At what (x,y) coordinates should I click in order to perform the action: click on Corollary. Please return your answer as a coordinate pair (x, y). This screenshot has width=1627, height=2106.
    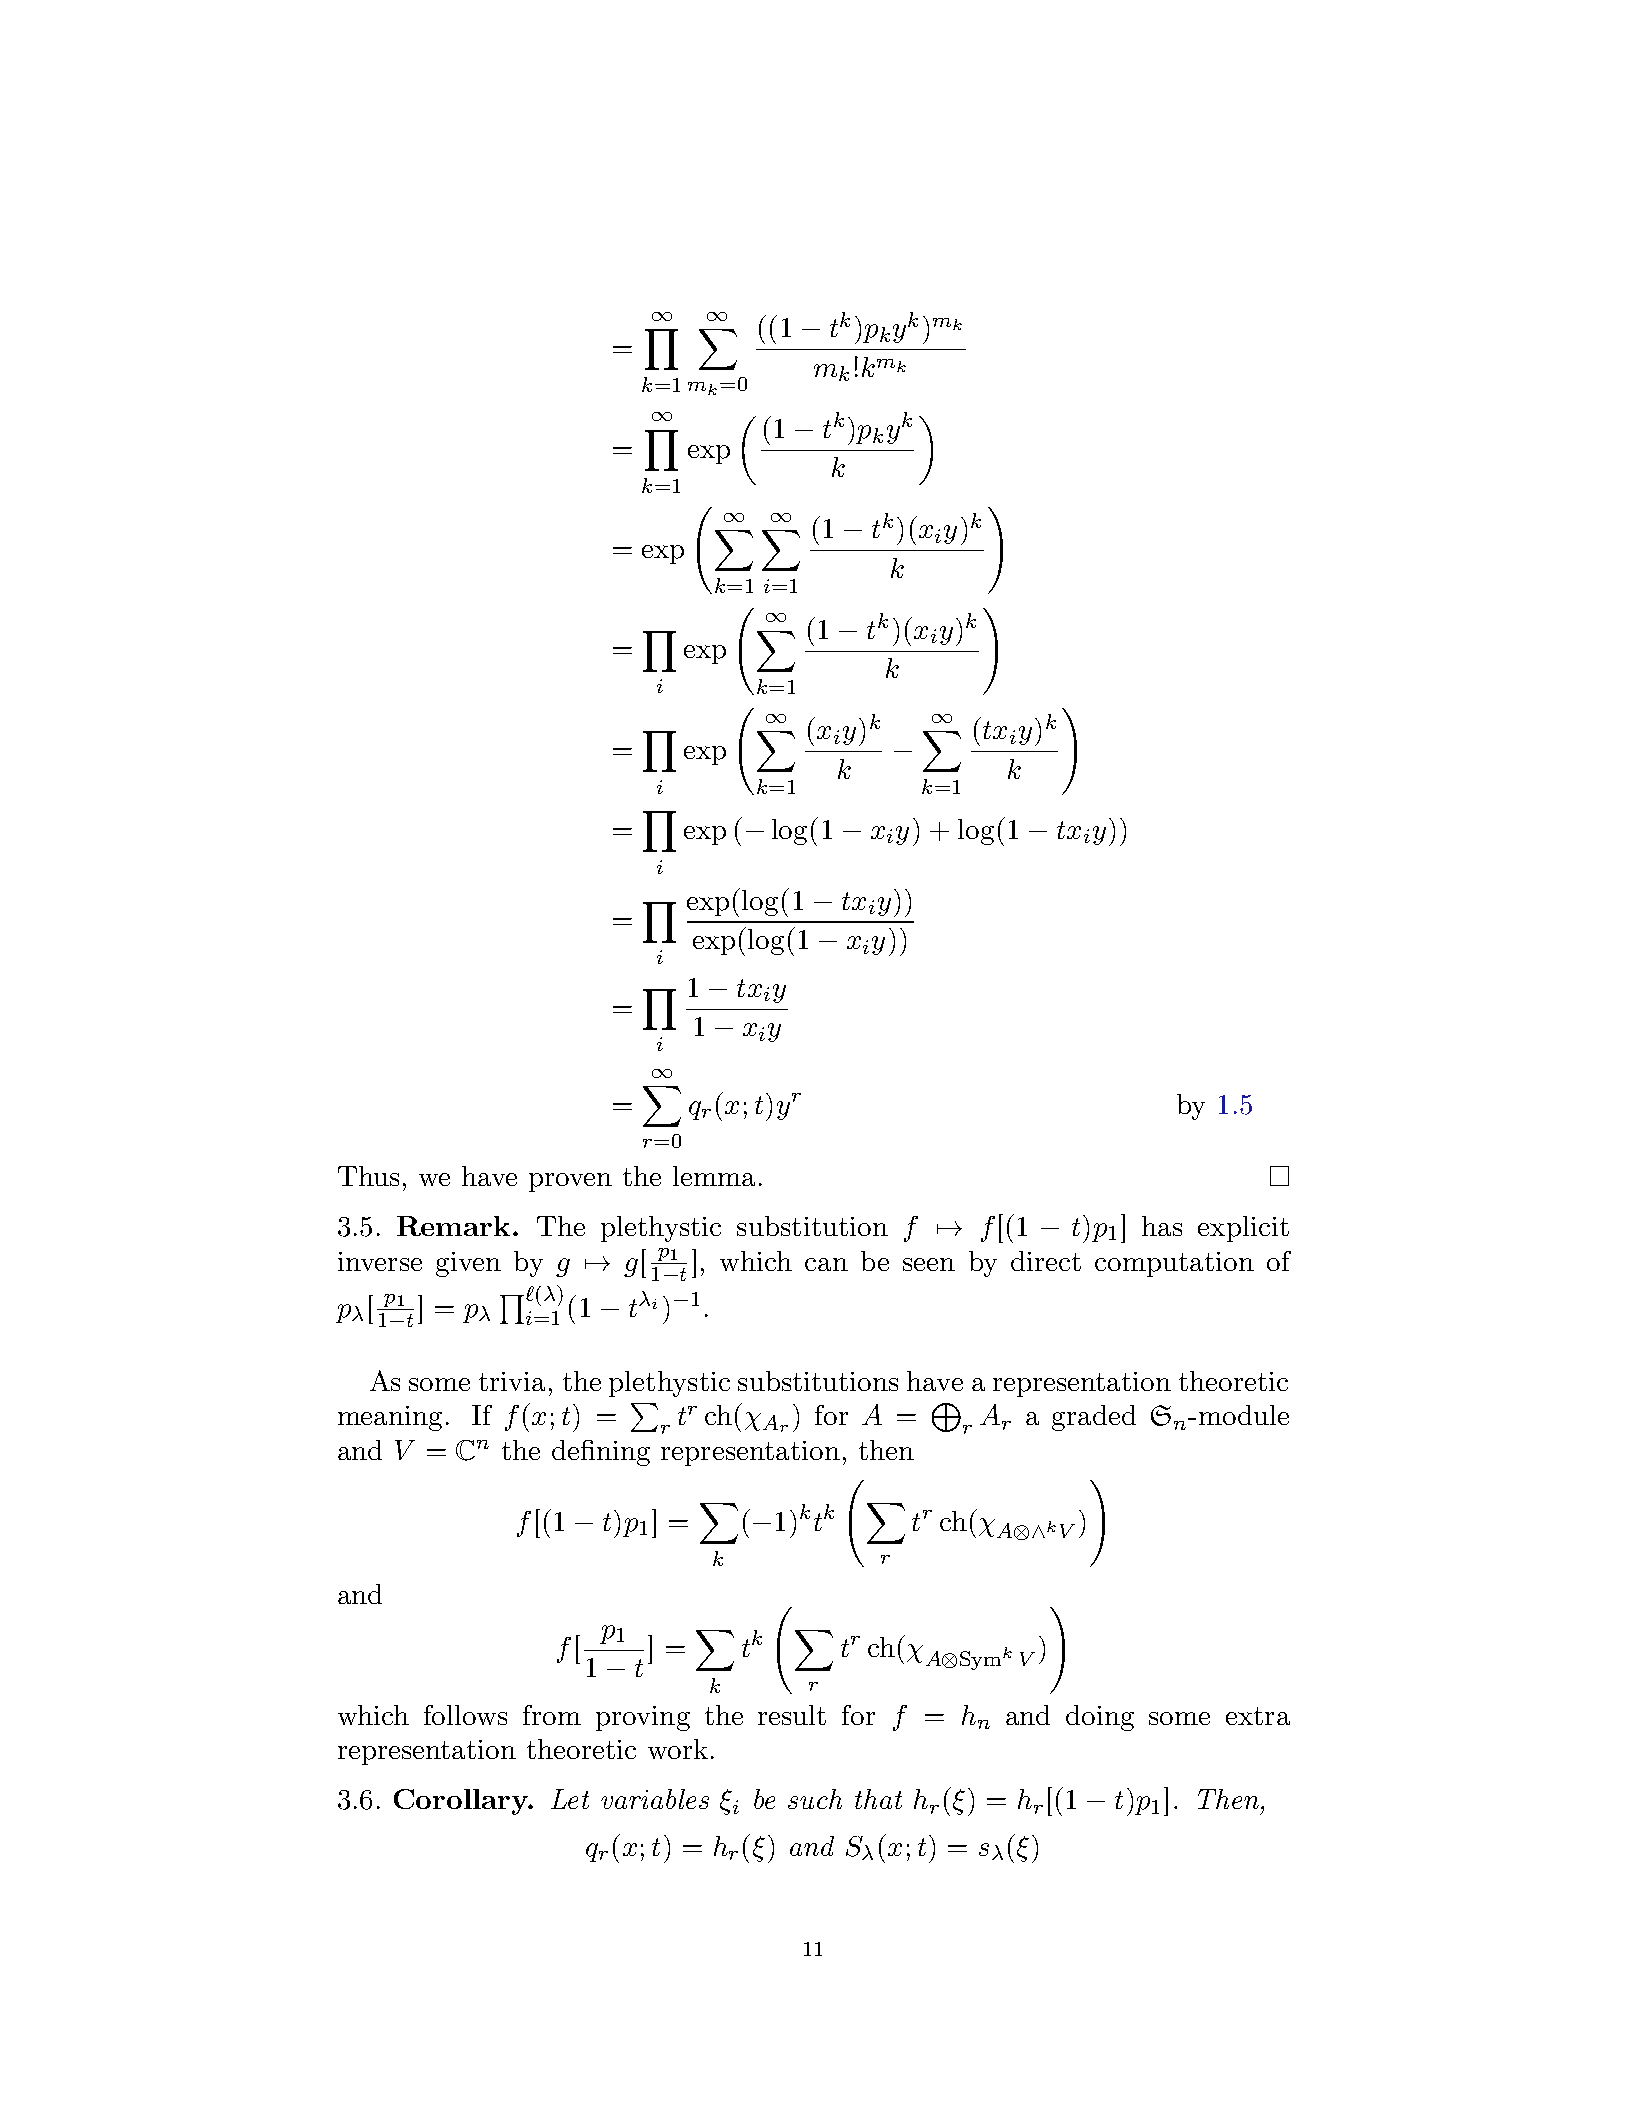
    Looking at the image, I should click on (462, 1802).
